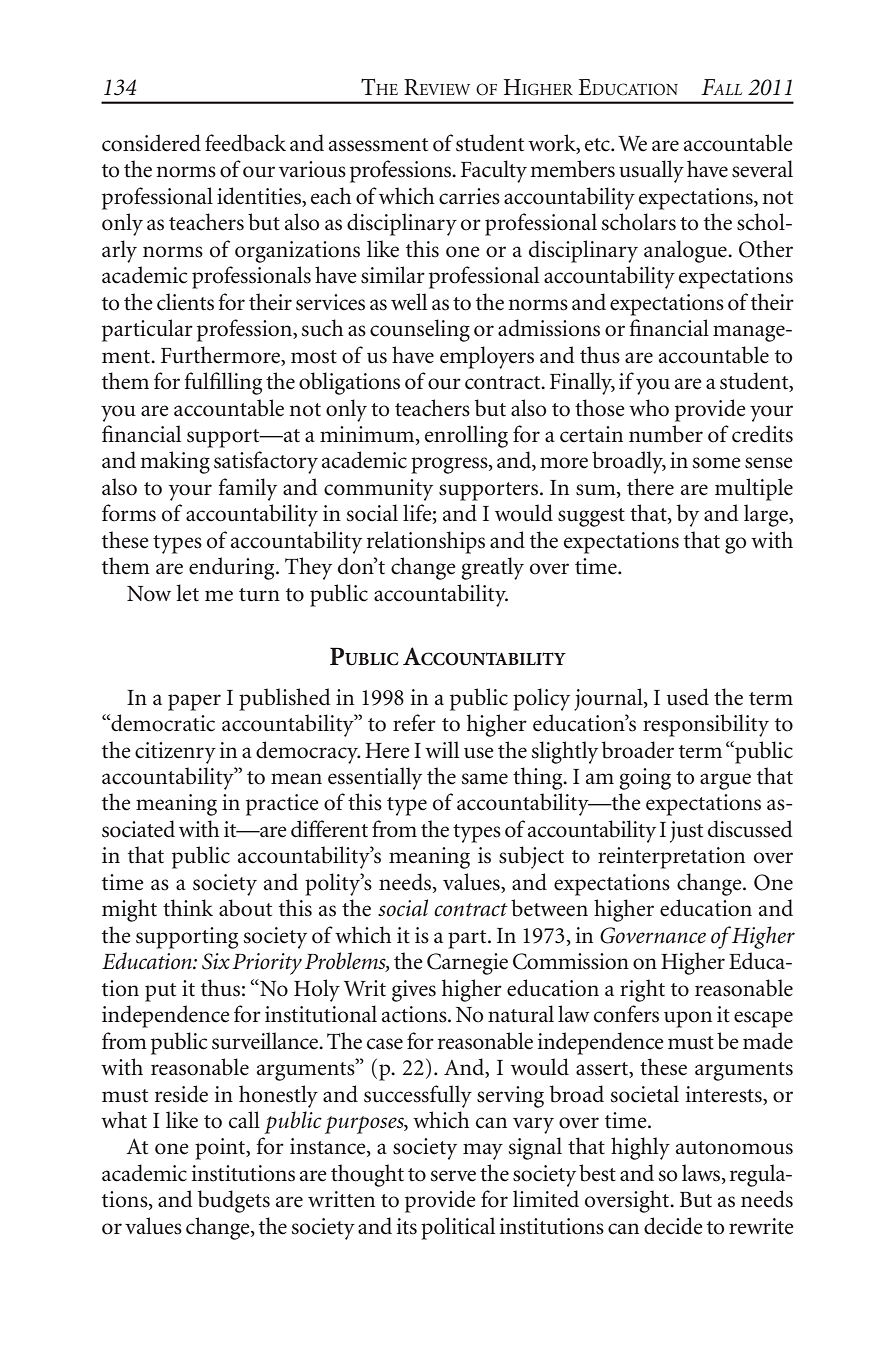  What do you see at coordinates (216, 961) in the screenshot?
I see `Six` at bounding box center [216, 961].
